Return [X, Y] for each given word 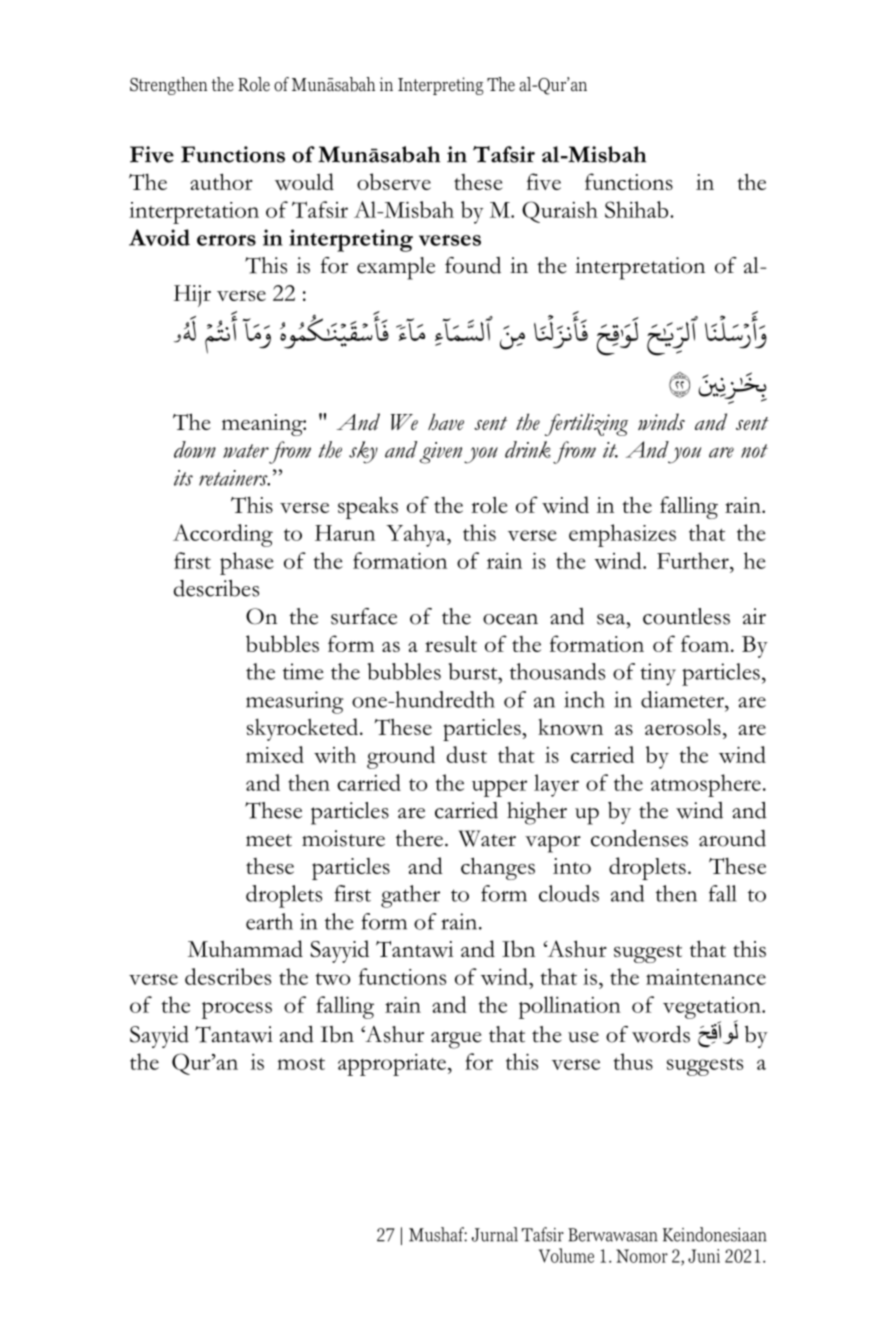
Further [694, 560]
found [473, 265]
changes [498, 868]
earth [269, 921]
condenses [639, 838]
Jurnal [495, 1234]
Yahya [417, 535]
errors [226, 240]
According [223, 535]
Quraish [560, 212]
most [301, 1064]
